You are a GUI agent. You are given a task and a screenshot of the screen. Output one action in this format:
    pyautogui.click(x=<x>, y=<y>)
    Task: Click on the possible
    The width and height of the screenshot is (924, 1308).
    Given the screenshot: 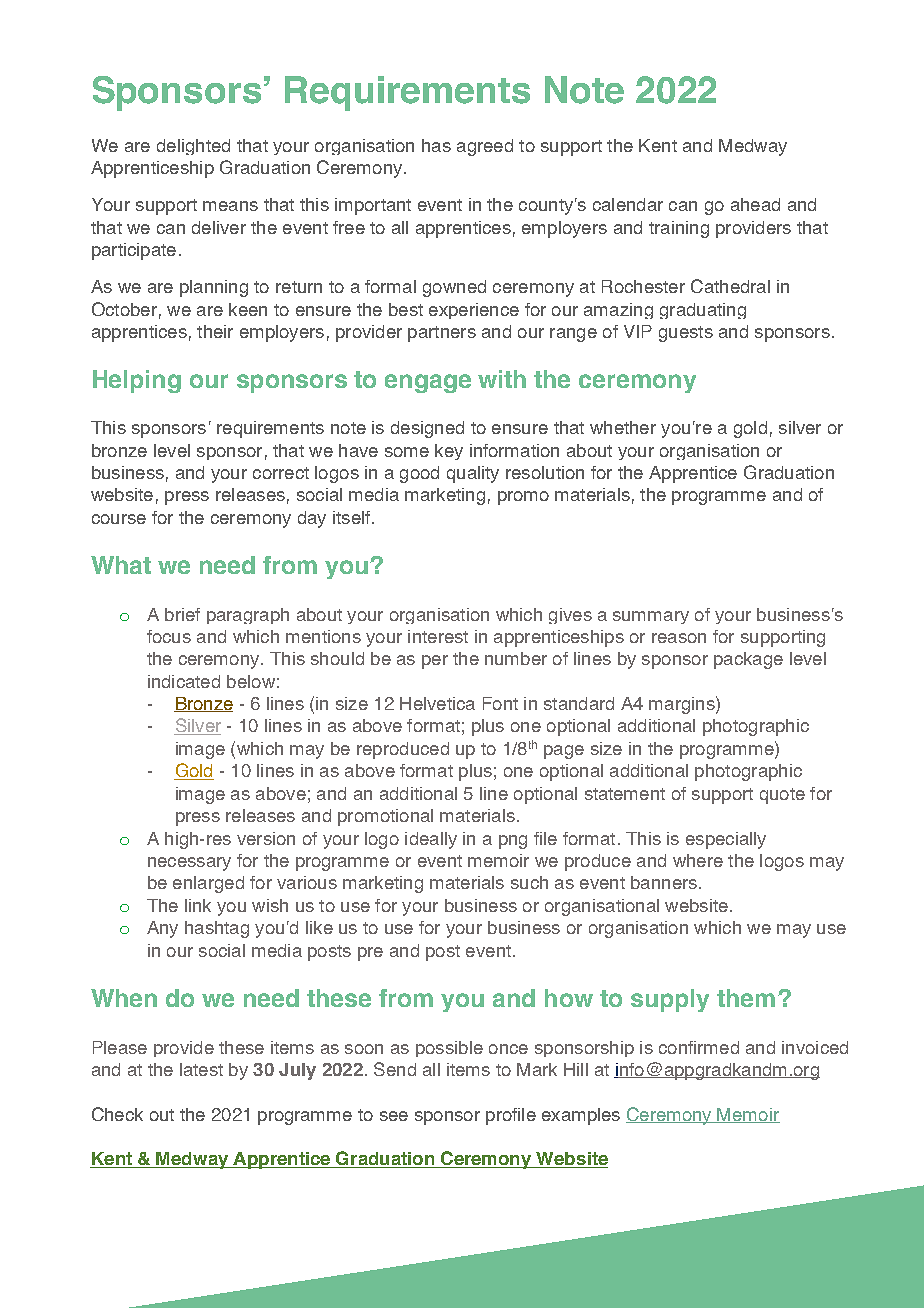 What is the action you would take?
    pyautogui.click(x=449, y=1049)
